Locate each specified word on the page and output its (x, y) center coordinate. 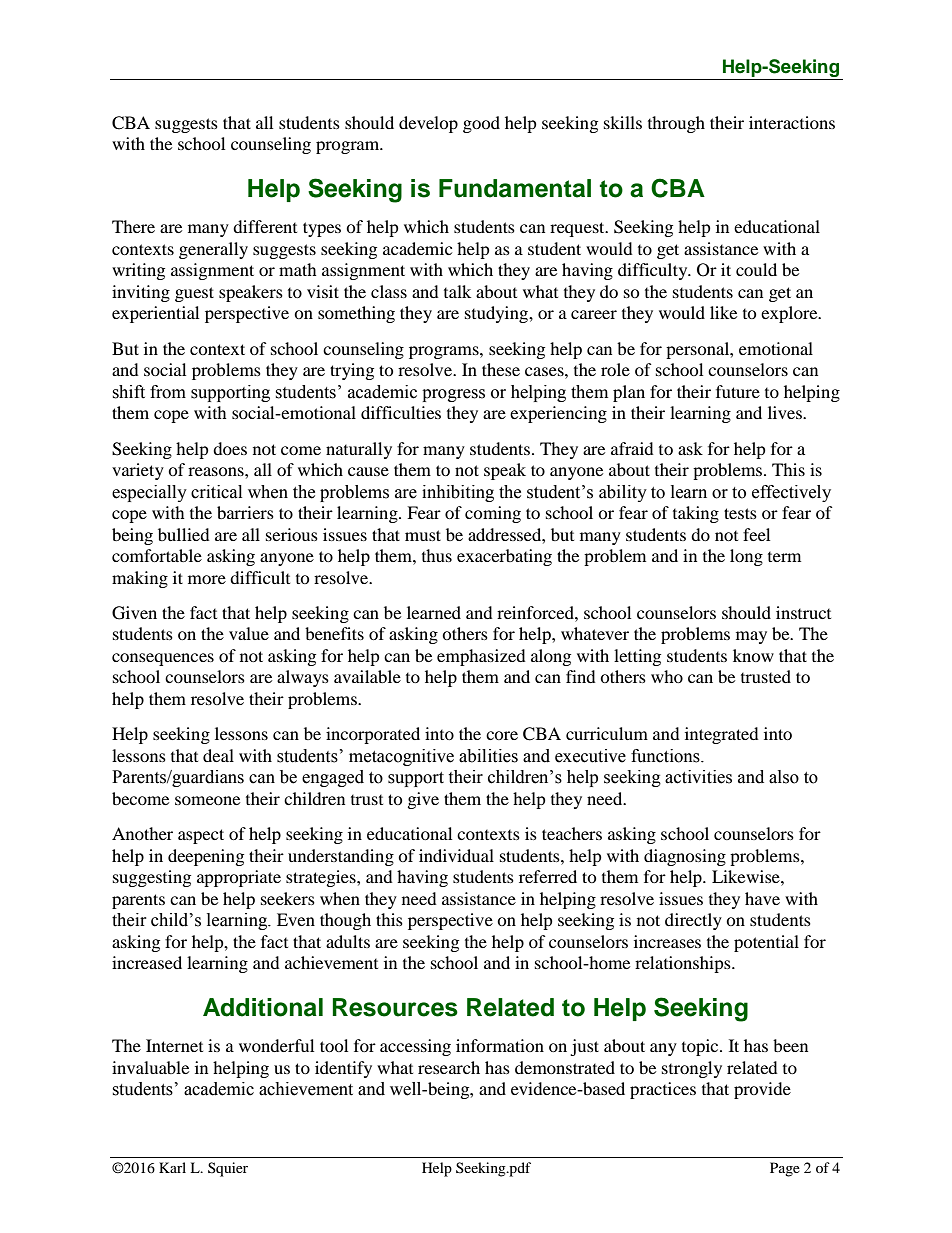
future (738, 391)
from (168, 392)
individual (456, 855)
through (676, 124)
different (265, 226)
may (751, 637)
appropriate (239, 878)
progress (453, 395)
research (449, 1067)
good (481, 124)
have (762, 898)
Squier (228, 1169)
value (249, 633)
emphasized (481, 657)
